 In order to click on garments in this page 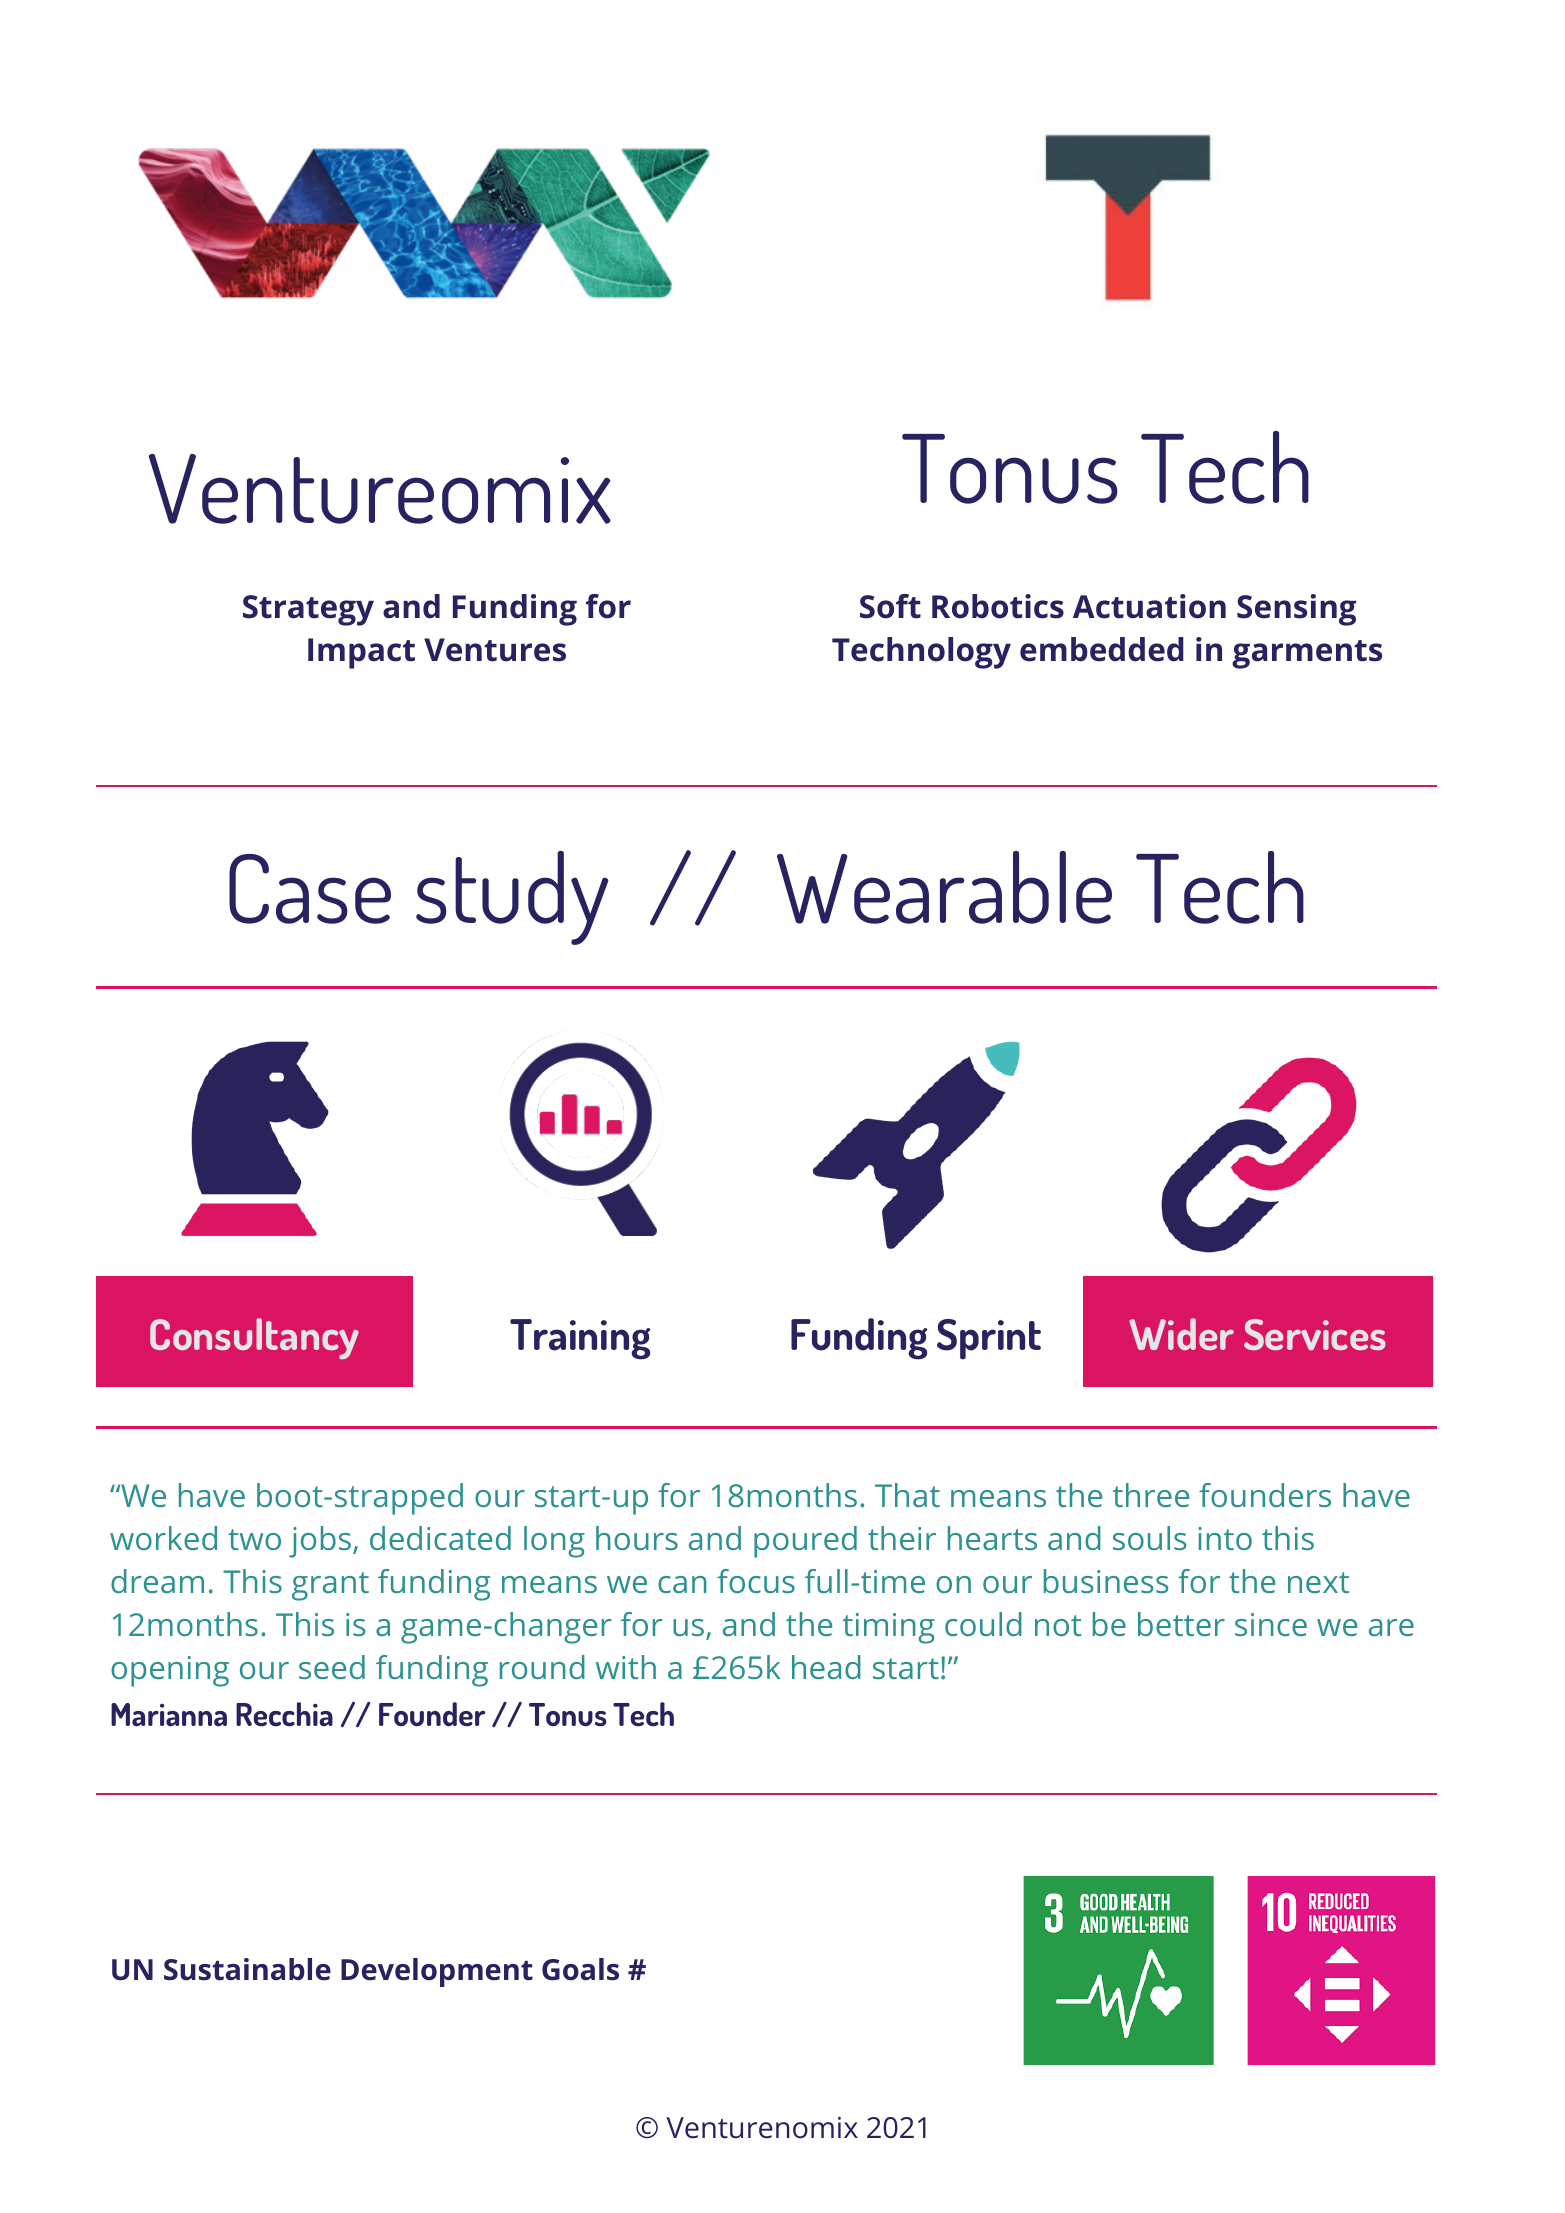, I will do `click(1307, 654)`.
